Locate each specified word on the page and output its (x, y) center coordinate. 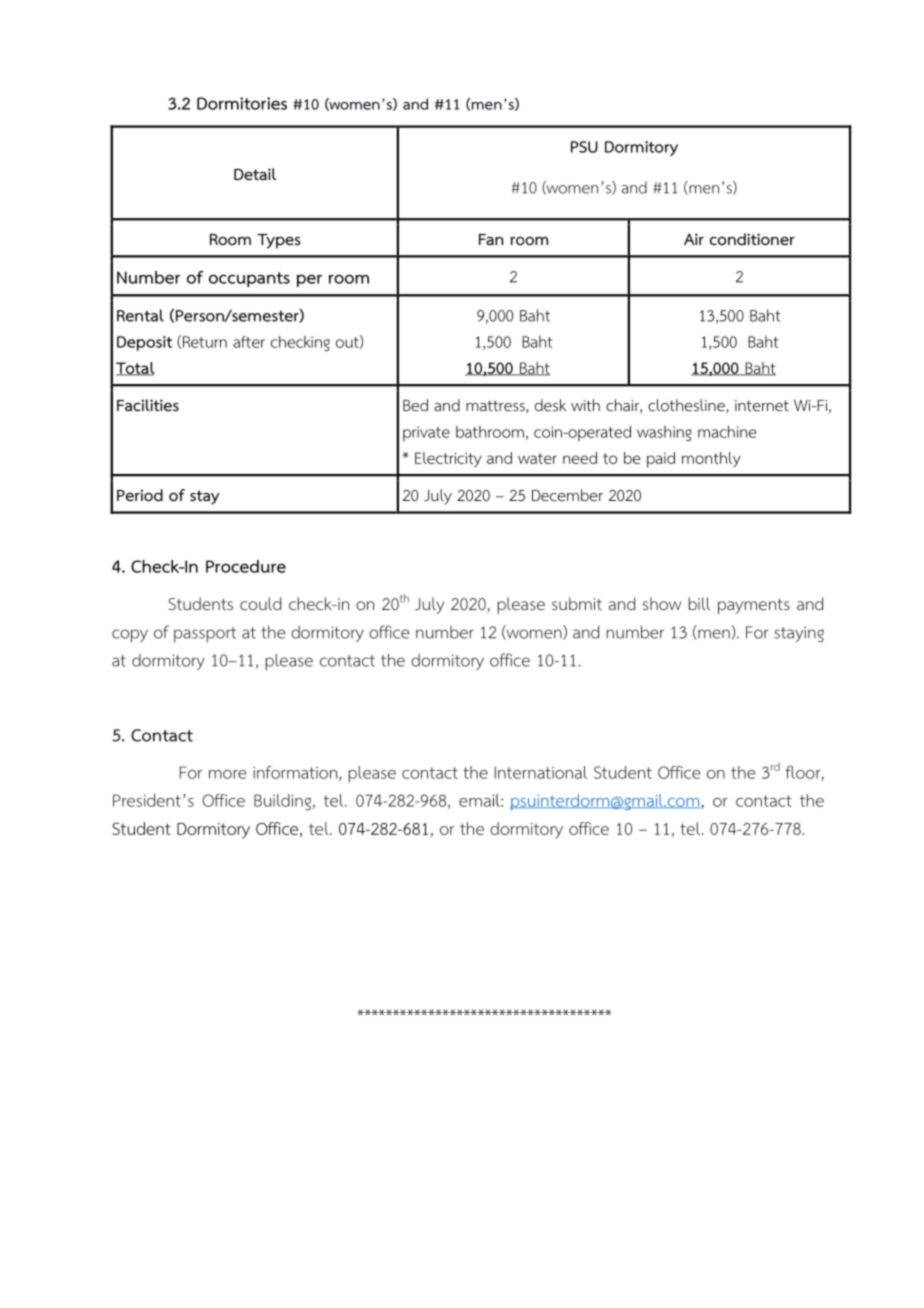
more (227, 774)
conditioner (752, 239)
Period (140, 495)
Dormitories (242, 103)
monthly (711, 459)
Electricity (448, 459)
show (662, 604)
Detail (255, 174)
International (541, 772)
